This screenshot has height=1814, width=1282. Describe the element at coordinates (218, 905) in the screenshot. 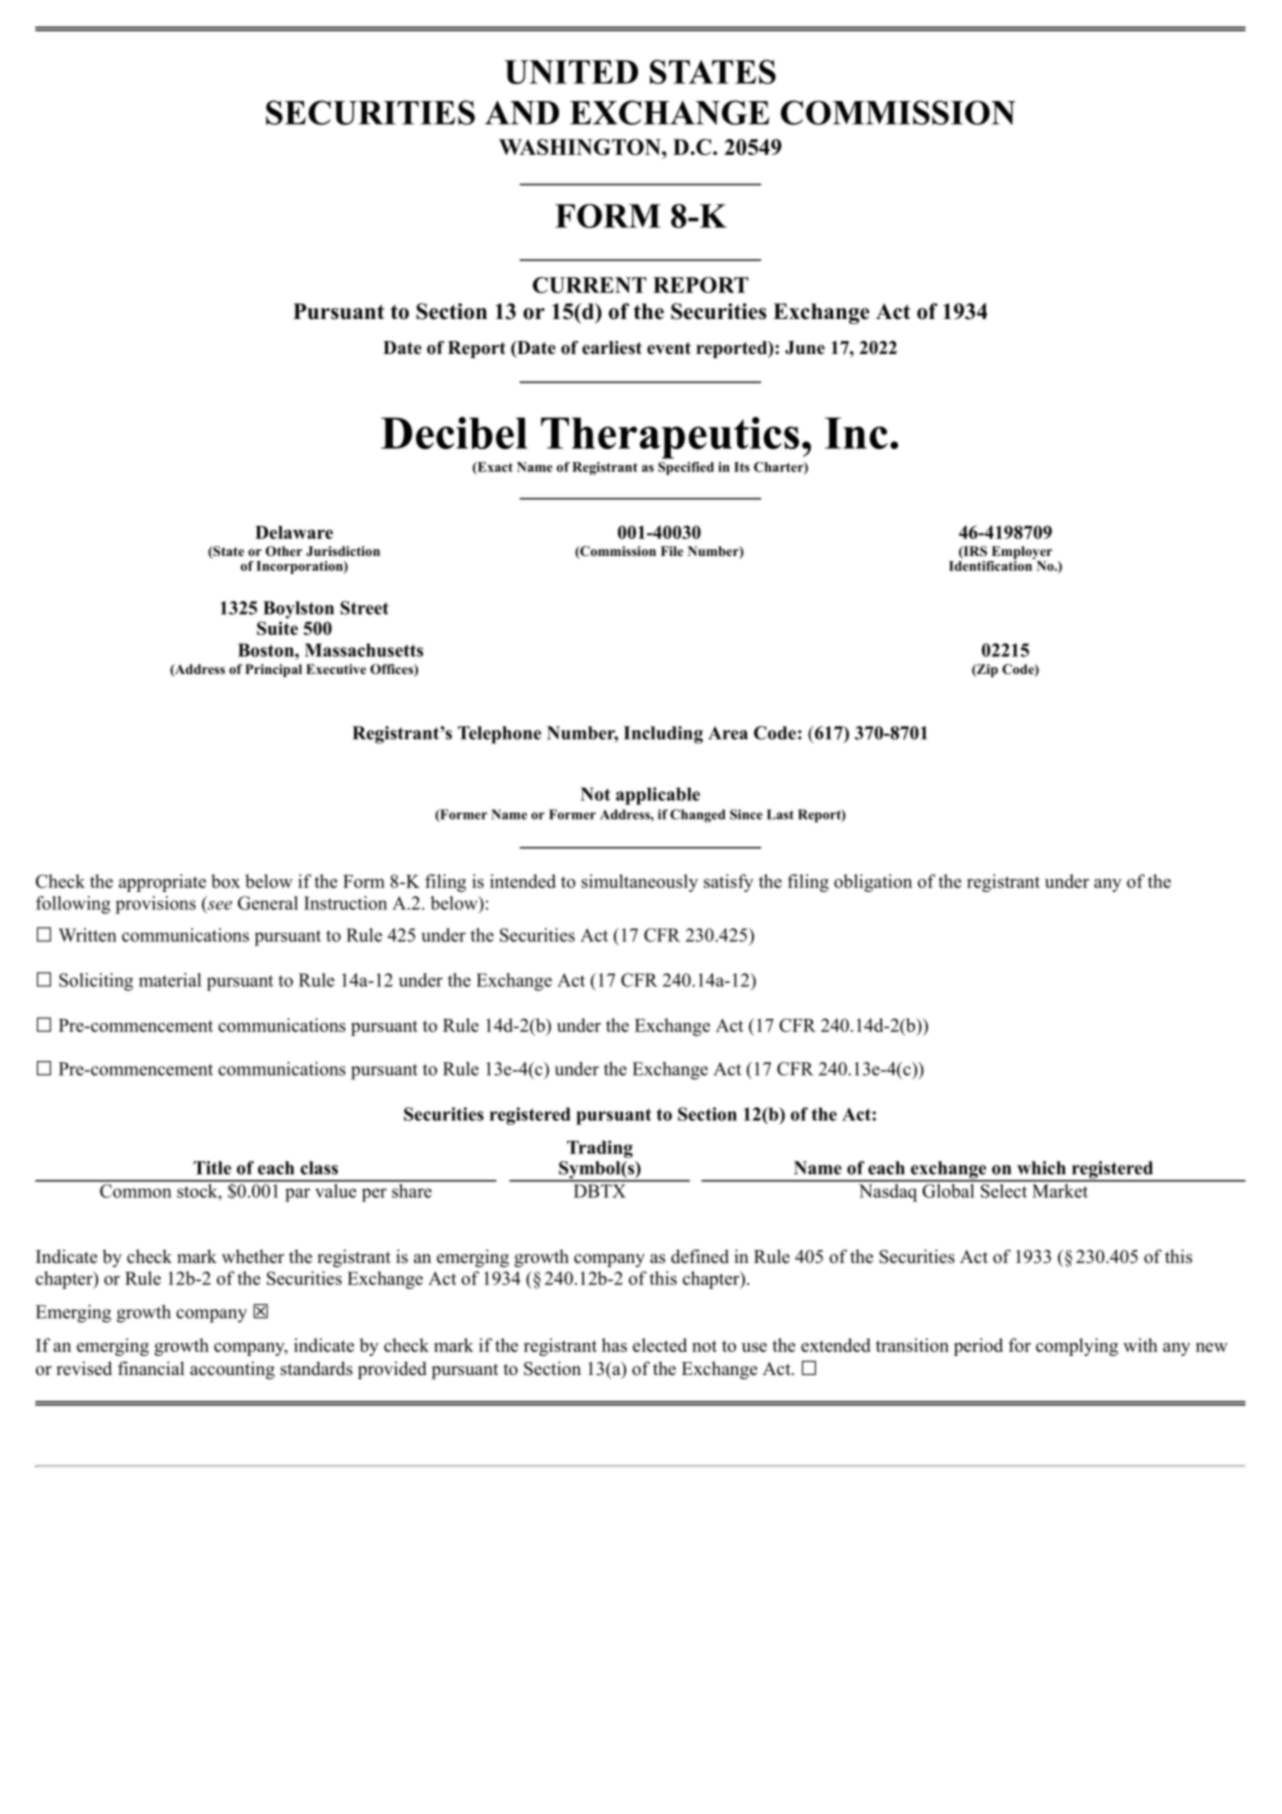

I see `see` at that location.
